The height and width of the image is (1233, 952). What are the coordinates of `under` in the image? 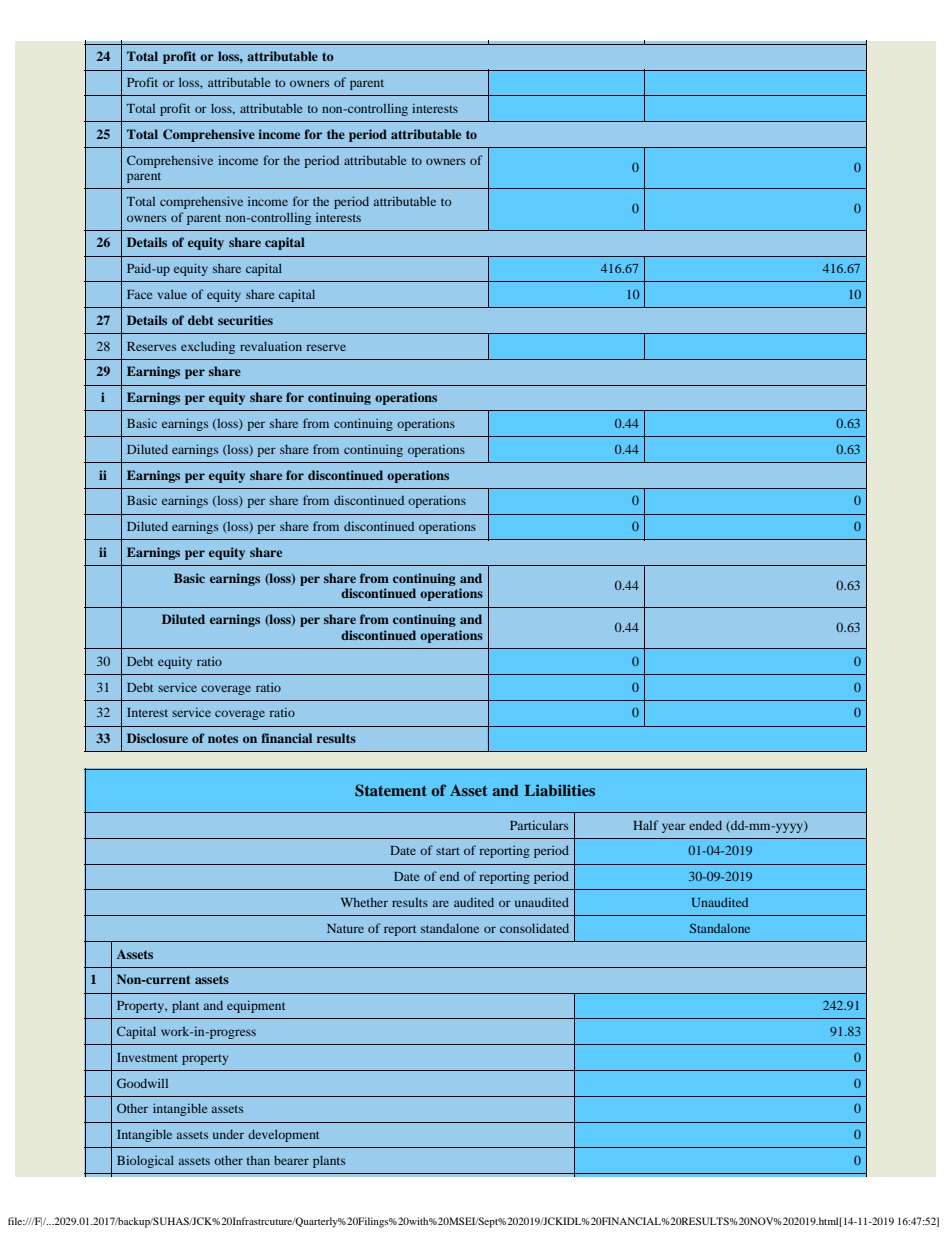 It's located at (228, 1134).
